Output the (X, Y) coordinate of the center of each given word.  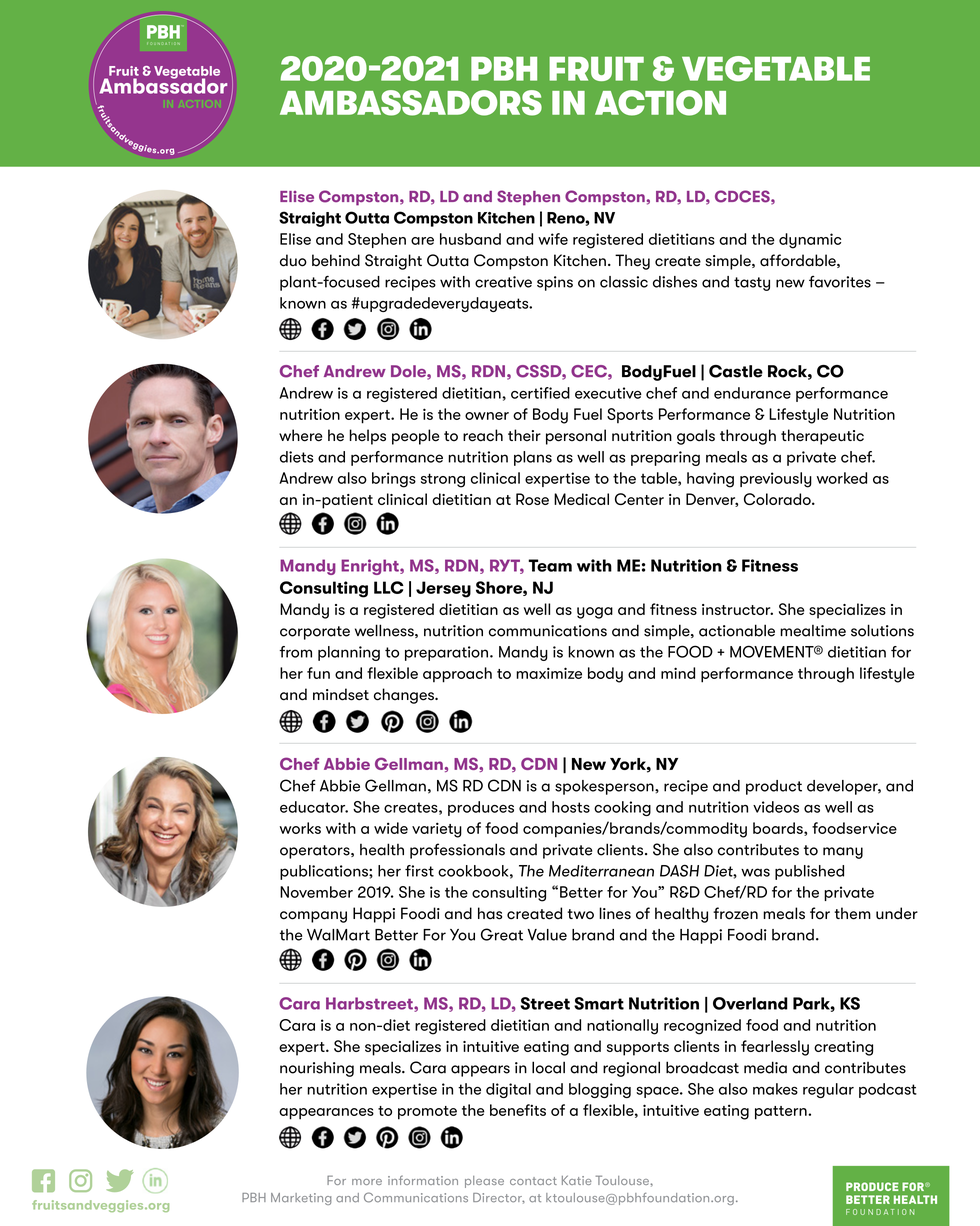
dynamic (810, 241)
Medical (581, 499)
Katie (577, 1180)
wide (391, 828)
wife (553, 239)
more (367, 1182)
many (843, 853)
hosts (571, 807)
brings (394, 480)
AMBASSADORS (411, 103)
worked (842, 478)
